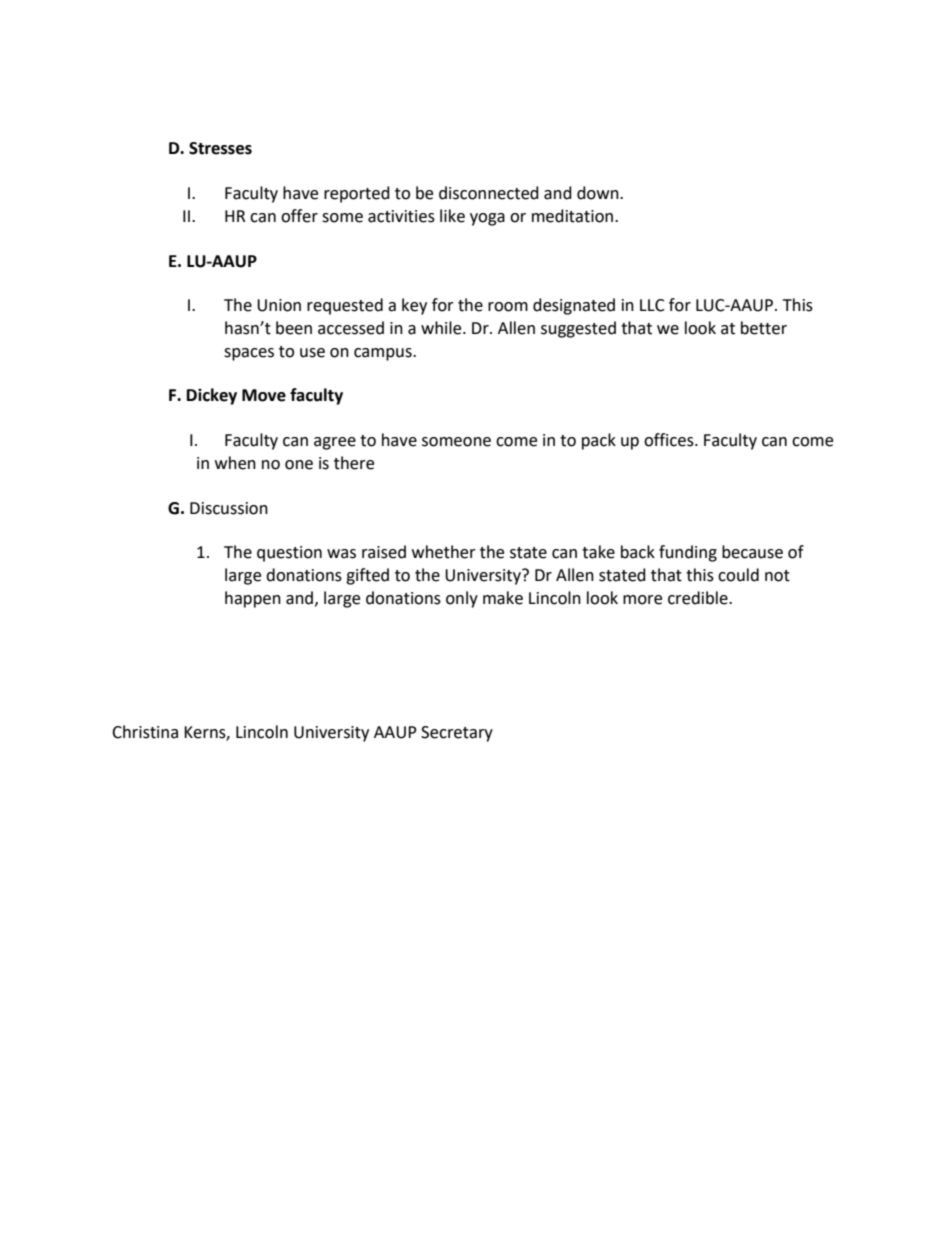 This screenshot has height=1233, width=952. I want to click on could, so click(738, 575).
